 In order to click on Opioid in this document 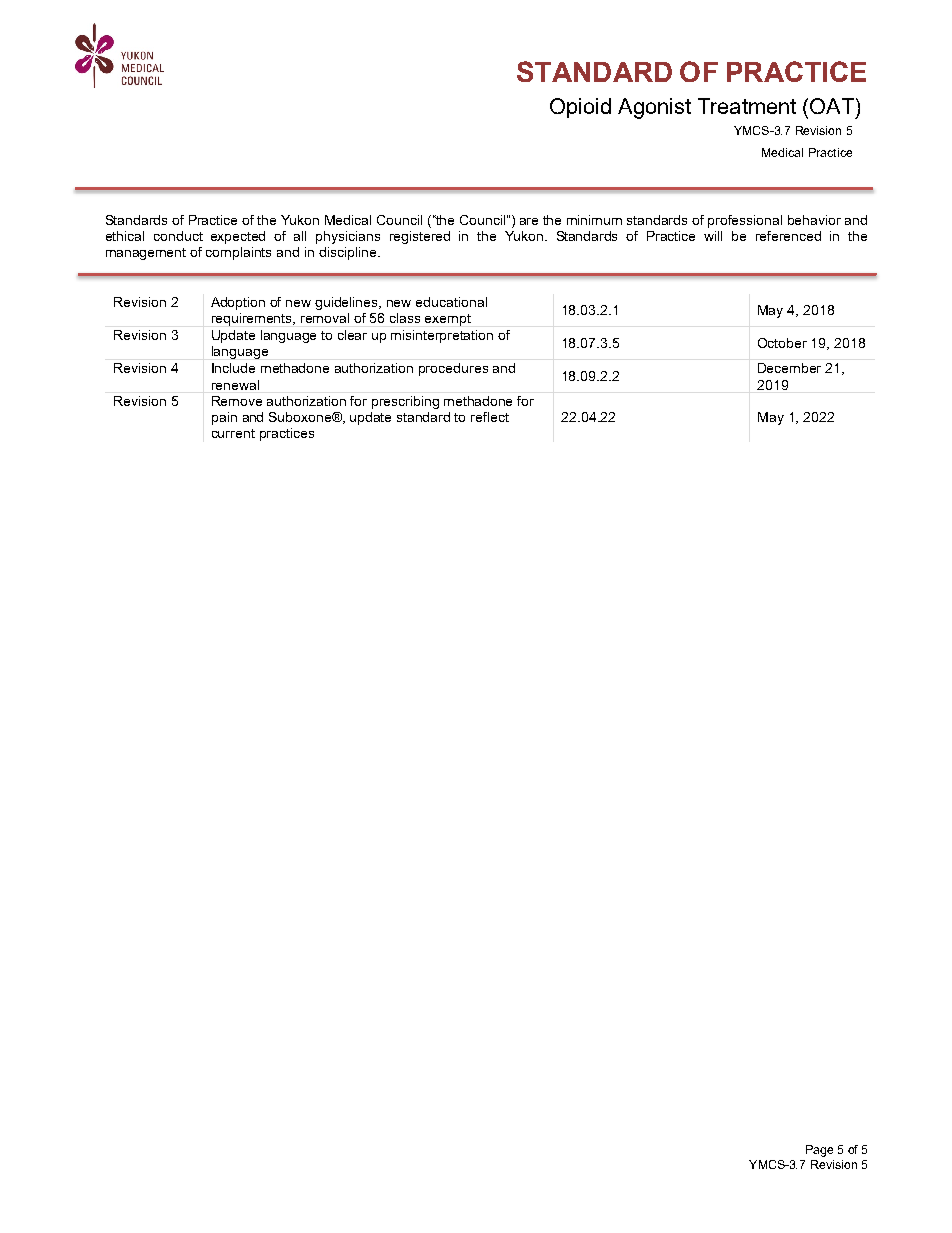, I will do `click(580, 108)`.
